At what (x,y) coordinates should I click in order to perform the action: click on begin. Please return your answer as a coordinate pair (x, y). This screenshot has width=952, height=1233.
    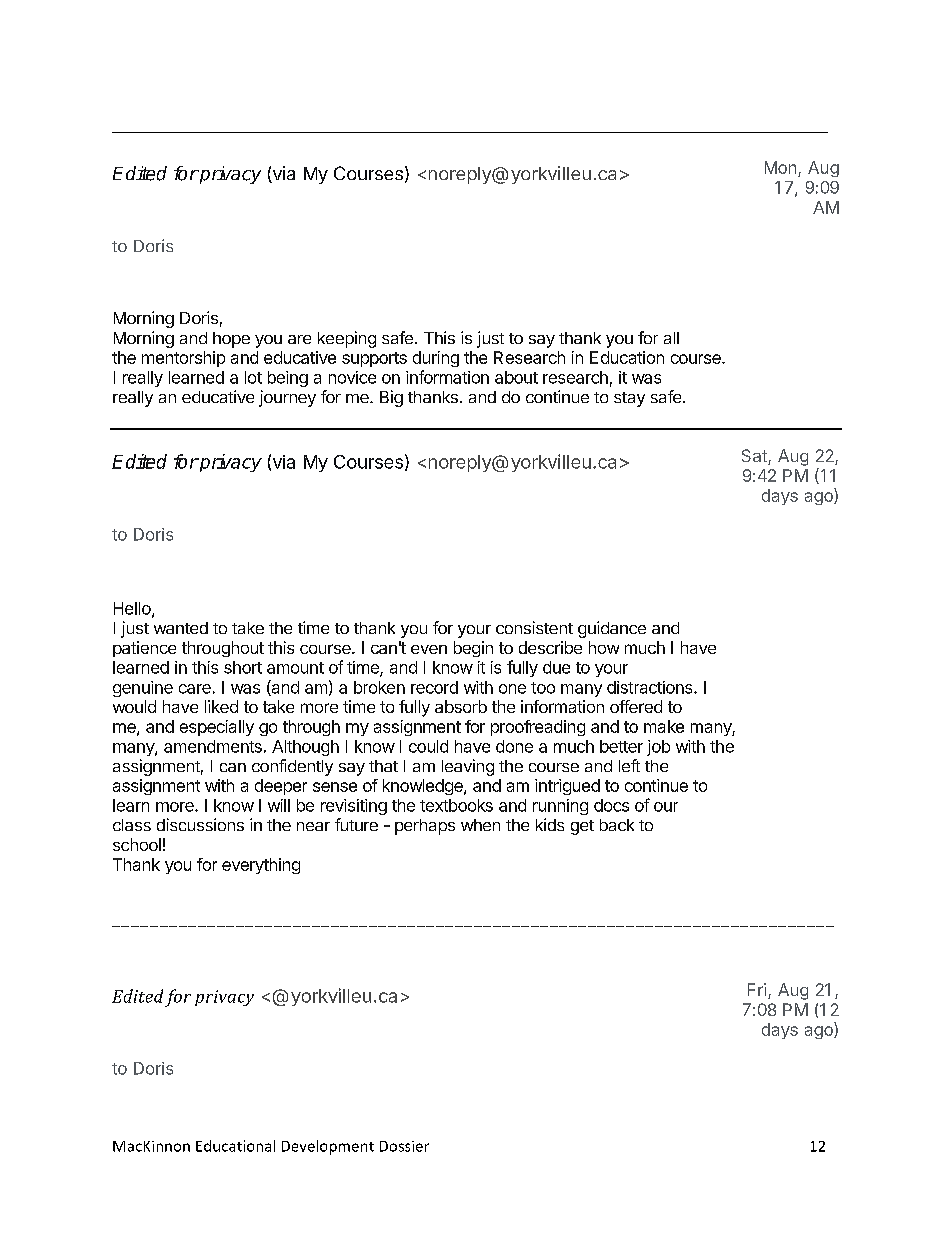
    Looking at the image, I should click on (473, 649).
